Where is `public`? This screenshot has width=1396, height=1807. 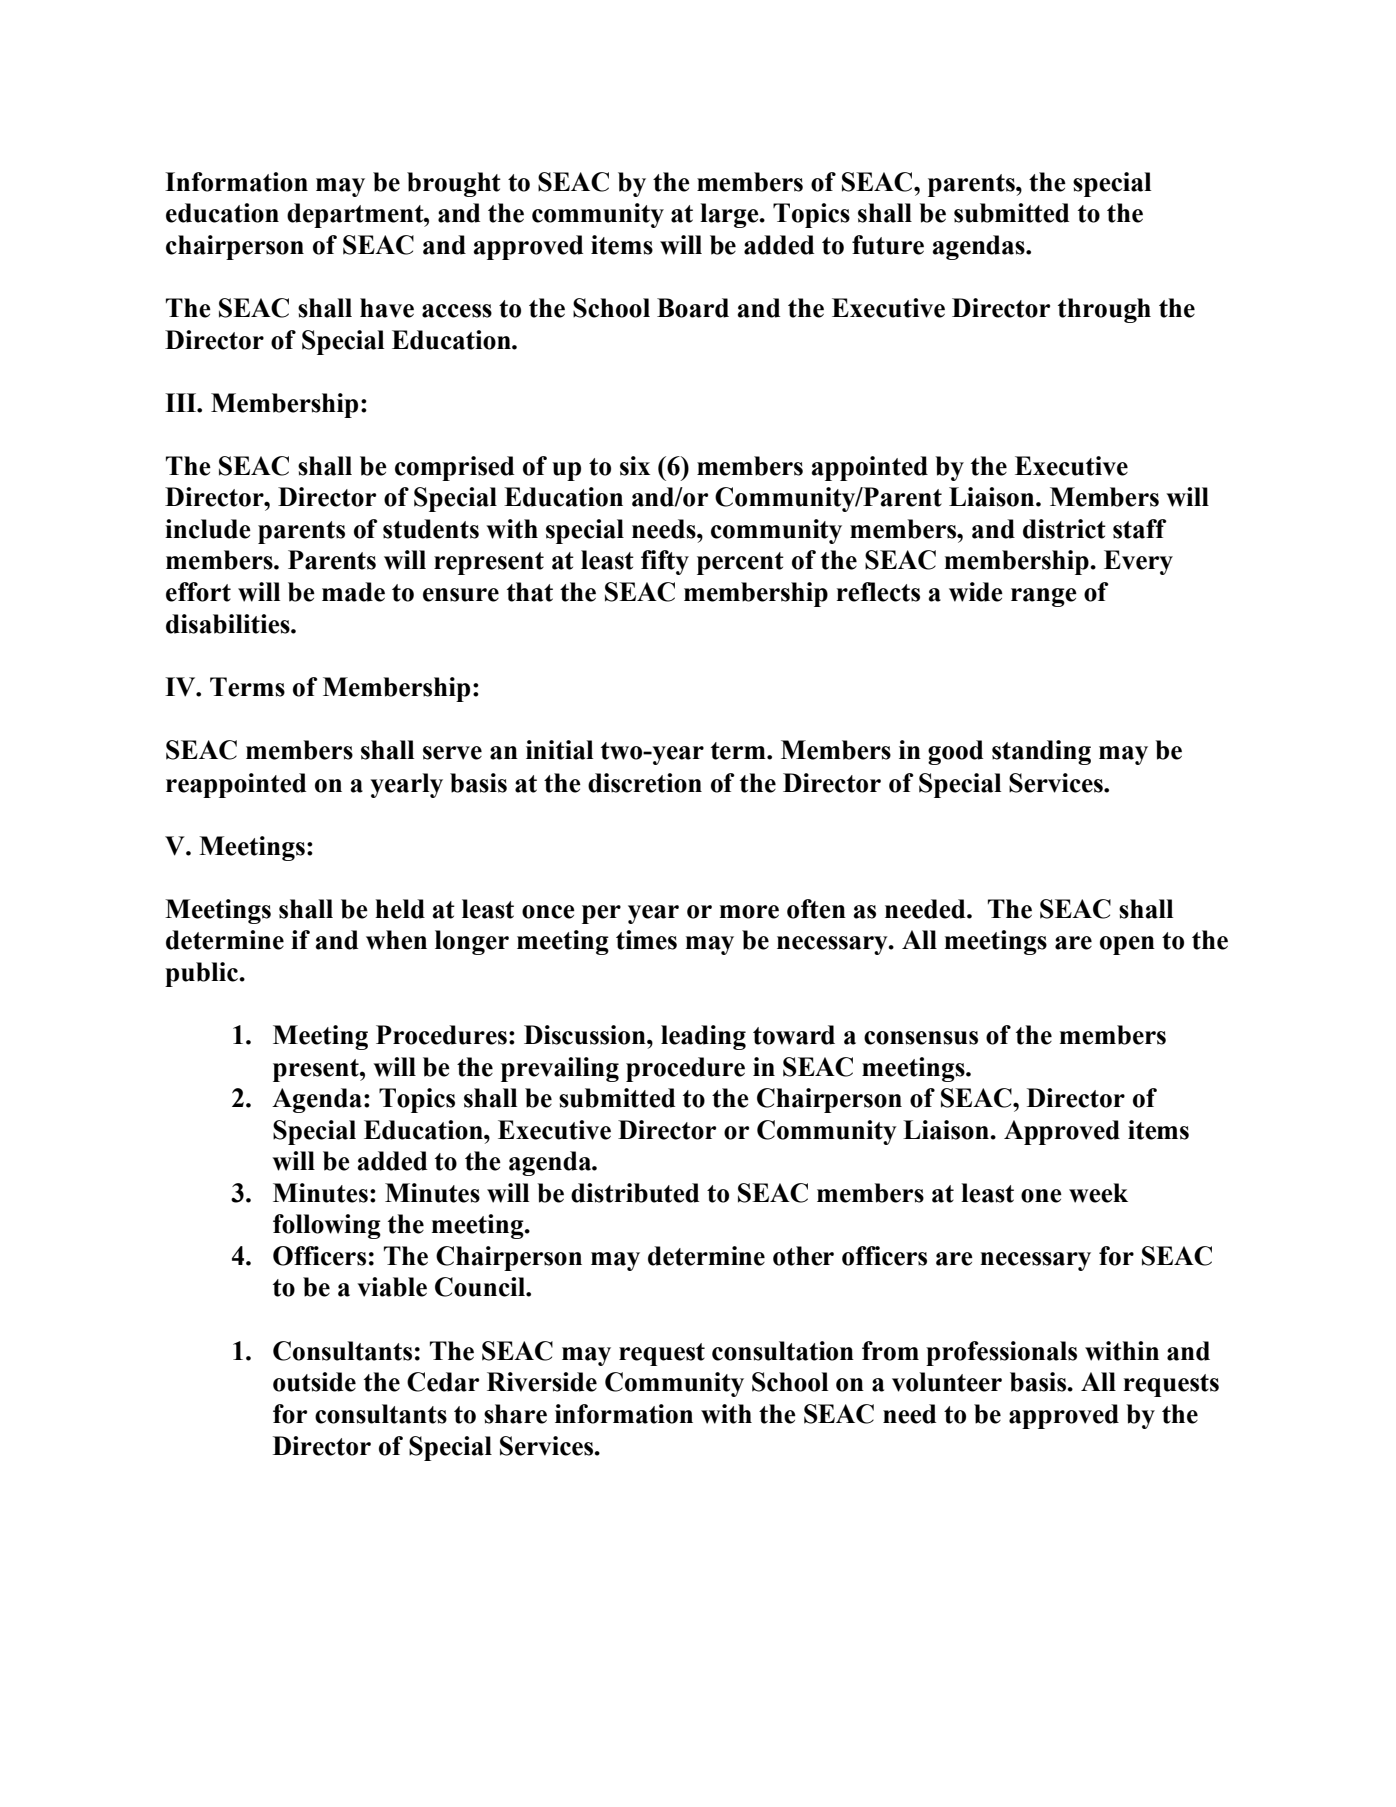 public is located at coordinates (203, 974).
